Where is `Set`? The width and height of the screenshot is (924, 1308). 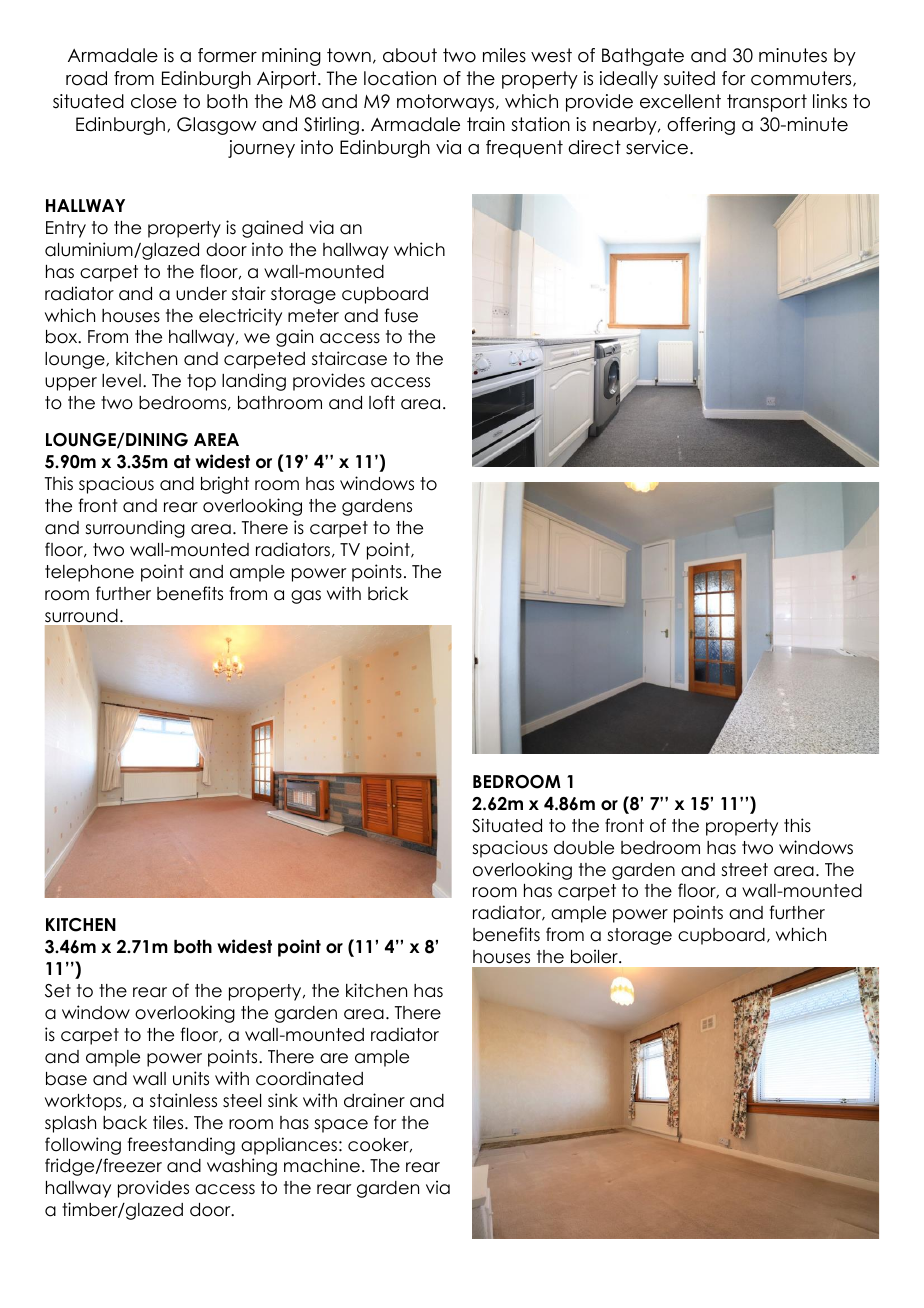
Set is located at coordinates (58, 991).
